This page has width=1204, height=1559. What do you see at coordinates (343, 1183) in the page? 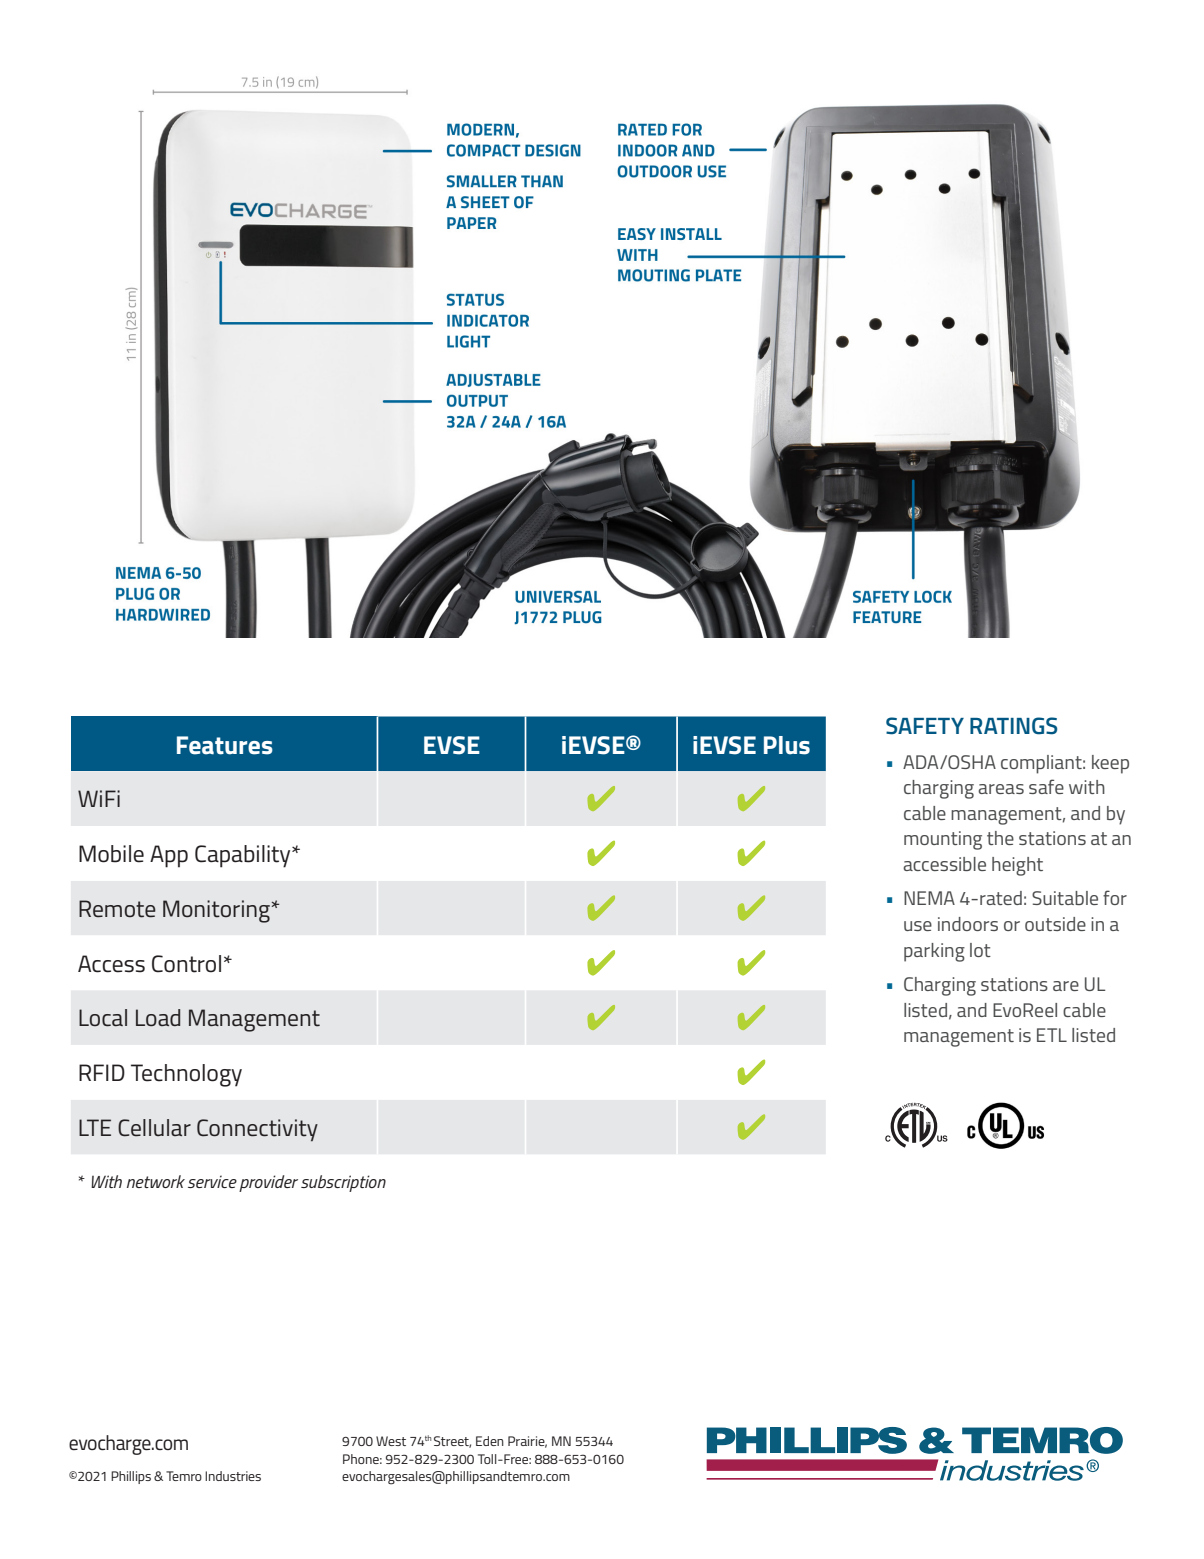
I see `subscription` at bounding box center [343, 1183].
